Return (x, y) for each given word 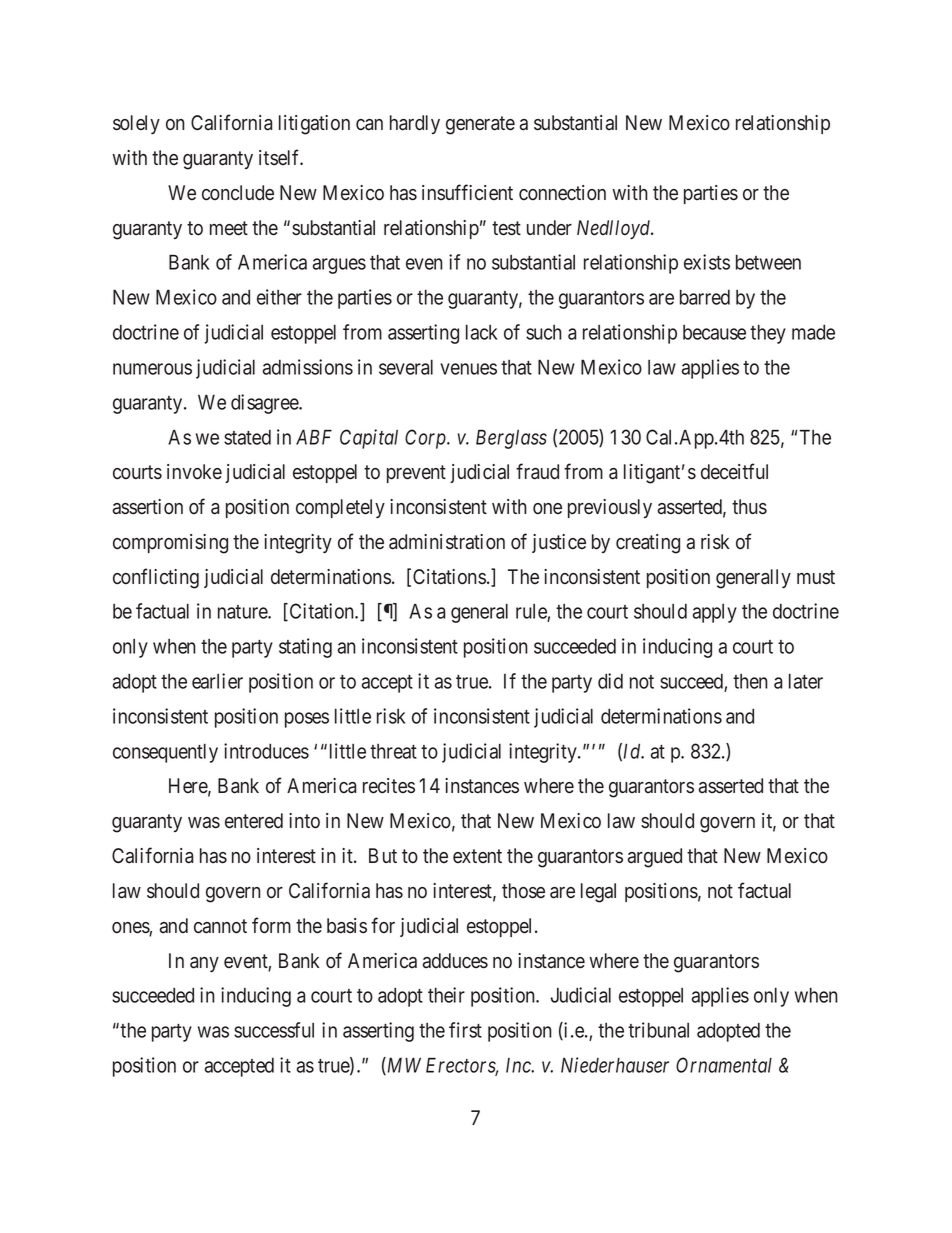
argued (655, 858)
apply (715, 613)
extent (477, 856)
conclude (238, 193)
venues (468, 369)
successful (274, 1030)
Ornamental (724, 1065)
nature (243, 612)
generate (480, 125)
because (714, 332)
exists (707, 262)
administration (447, 542)
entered (254, 821)
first (465, 1030)
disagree (265, 404)
